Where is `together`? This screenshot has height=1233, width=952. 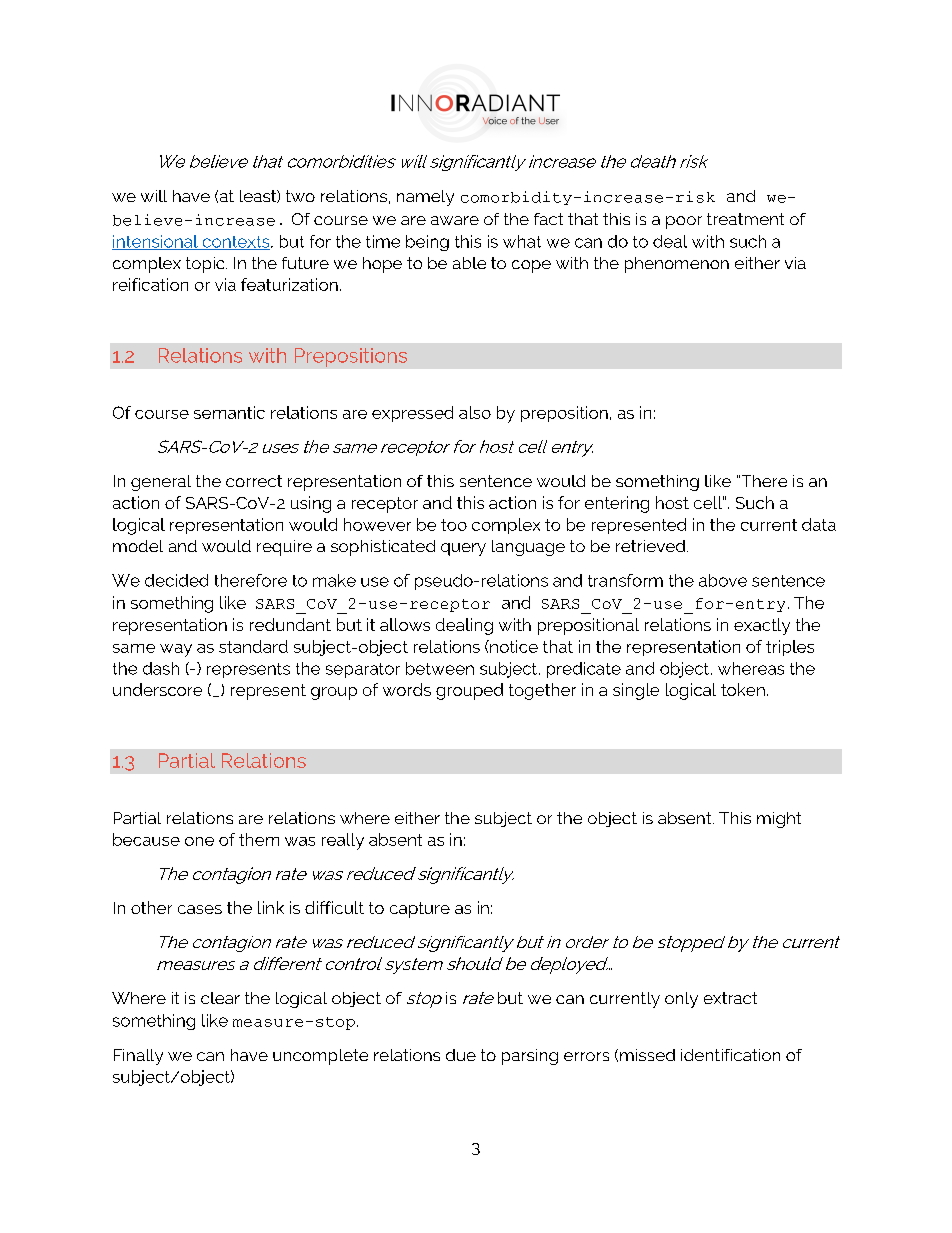
together is located at coordinates (542, 691).
